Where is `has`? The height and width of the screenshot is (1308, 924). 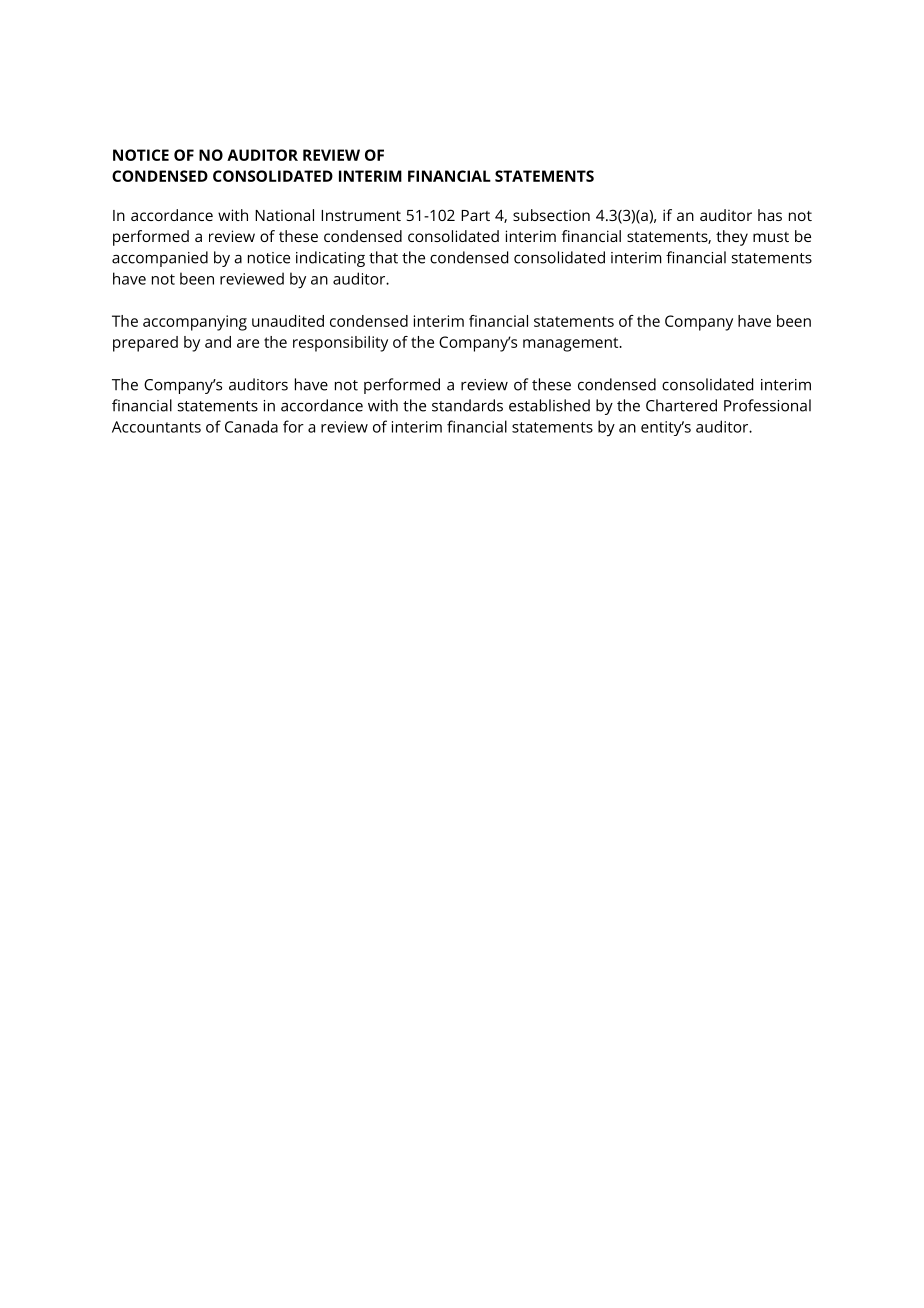 has is located at coordinates (770, 215).
